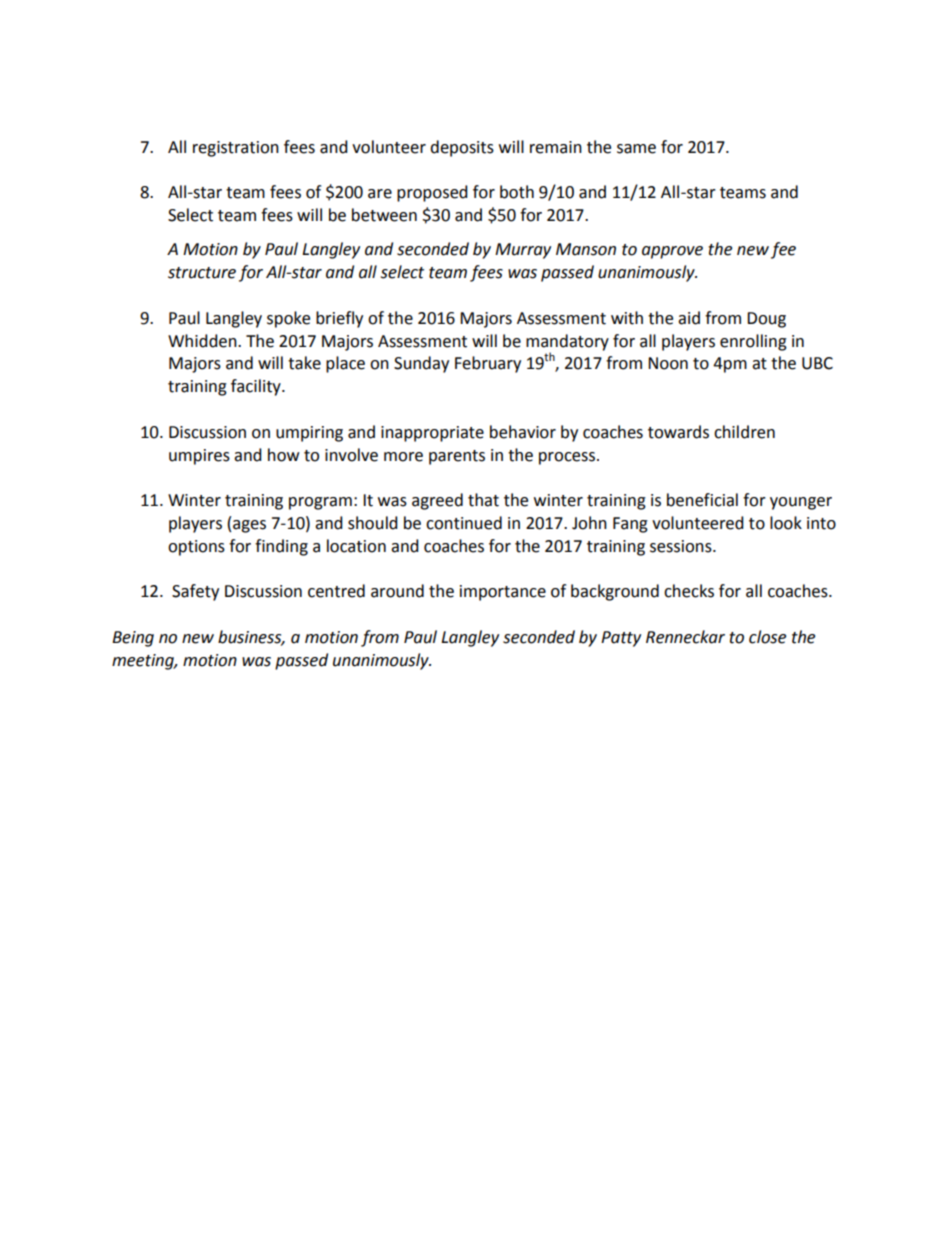 The image size is (952, 1233). Describe the element at coordinates (195, 592) in the screenshot. I see `Safety` at that location.
